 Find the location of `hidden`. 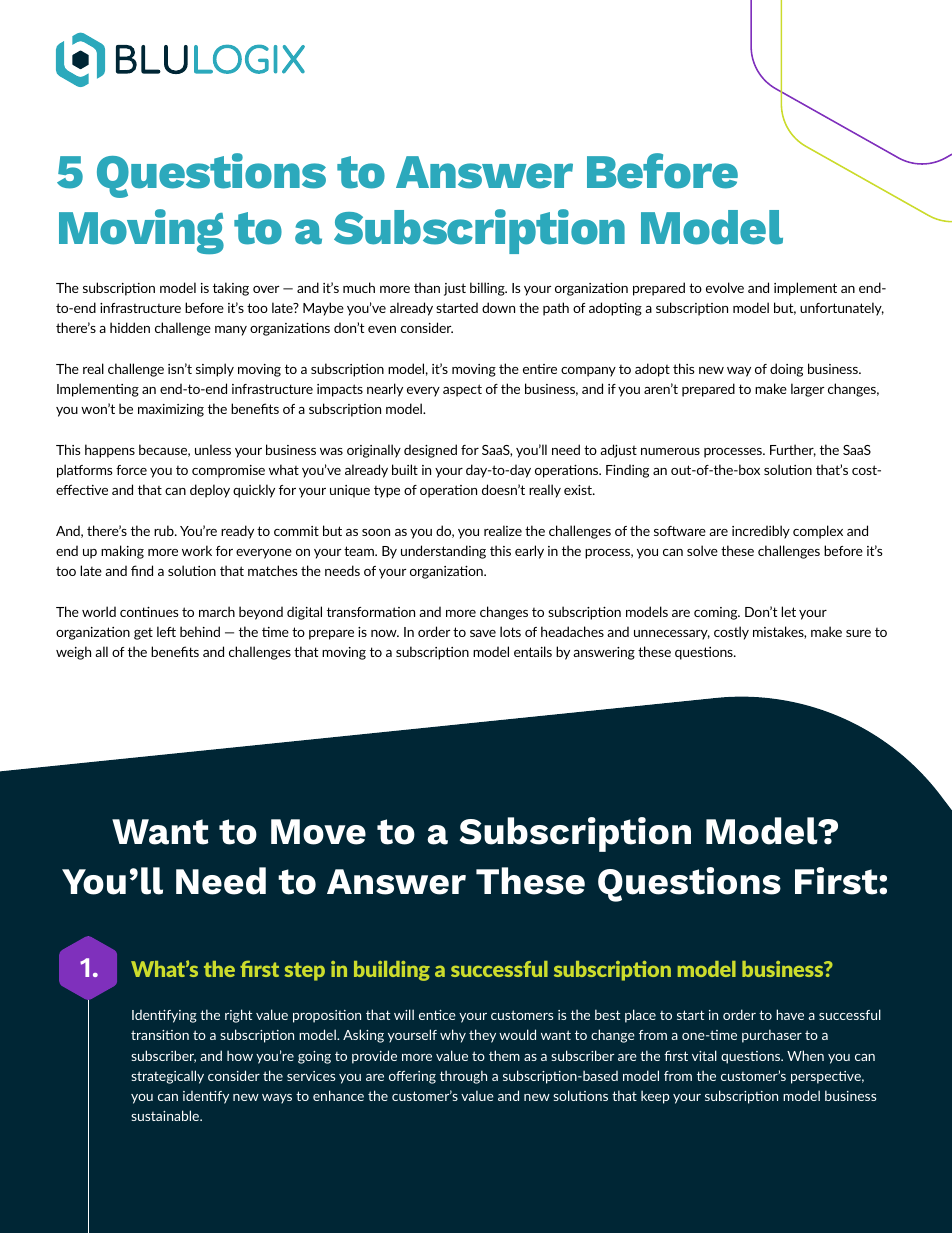

hidden is located at coordinates (130, 327).
